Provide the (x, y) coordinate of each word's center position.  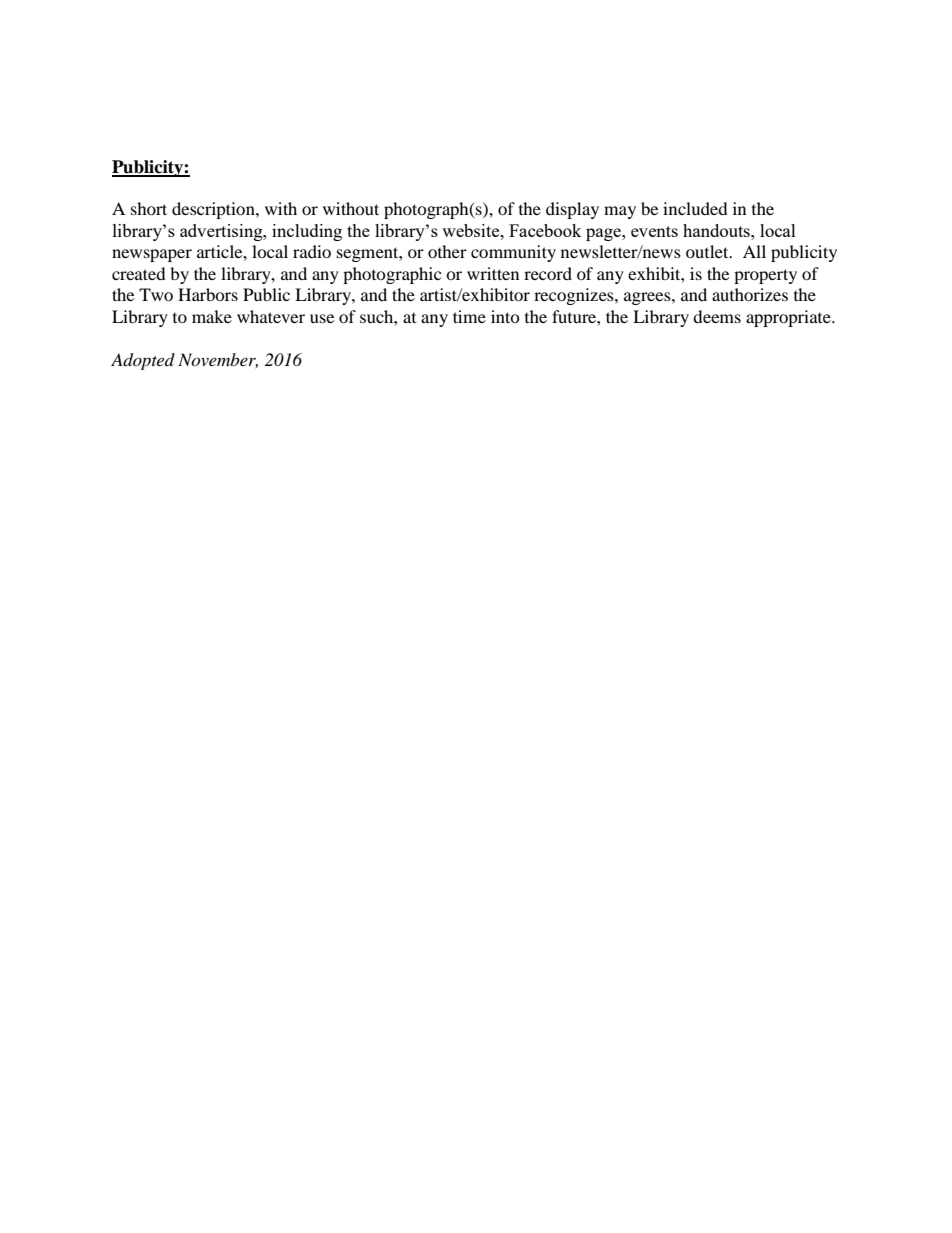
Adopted (143, 361)
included (695, 208)
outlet (708, 251)
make (212, 316)
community (513, 253)
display (572, 210)
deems (717, 316)
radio (312, 251)
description (214, 210)
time (469, 316)
